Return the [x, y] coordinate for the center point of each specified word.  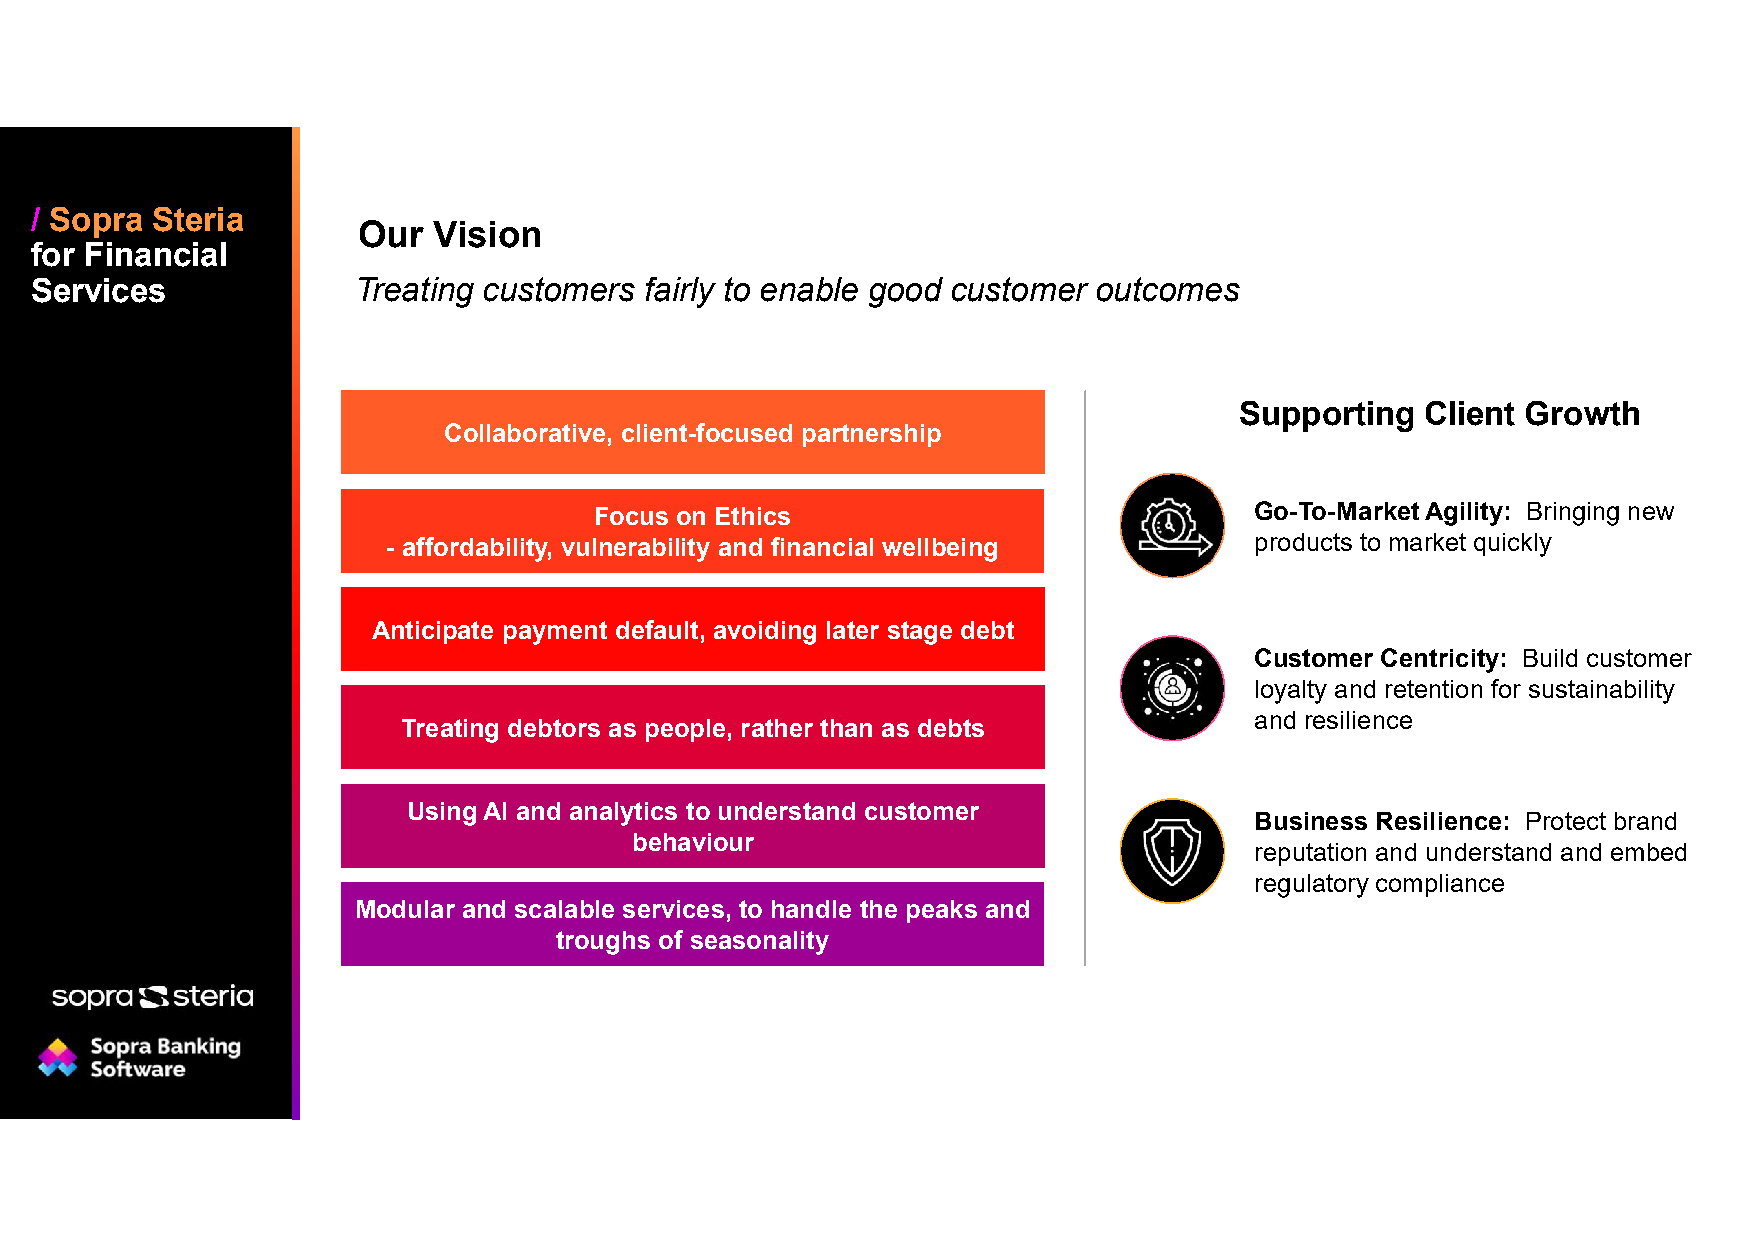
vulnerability [635, 550]
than [846, 728]
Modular [406, 909]
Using [442, 814]
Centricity [1440, 660]
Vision [486, 234]
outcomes [1168, 289]
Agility [1464, 514]
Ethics [753, 516]
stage [920, 633]
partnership [872, 435]
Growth [1582, 413]
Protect [1566, 821]
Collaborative [525, 432]
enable [809, 289]
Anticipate [432, 632]
